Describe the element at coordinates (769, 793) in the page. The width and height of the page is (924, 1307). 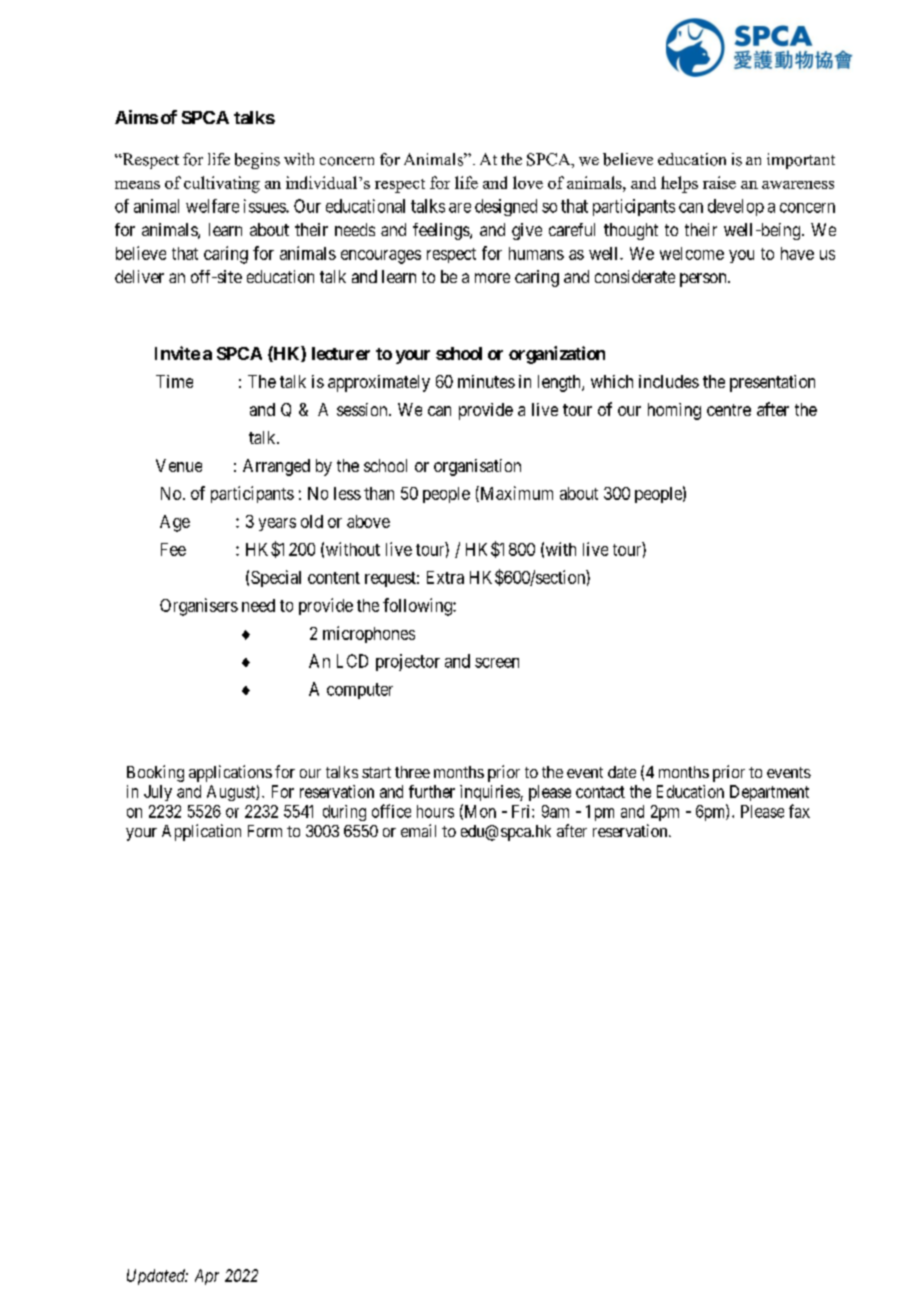
I see `Department` at that location.
